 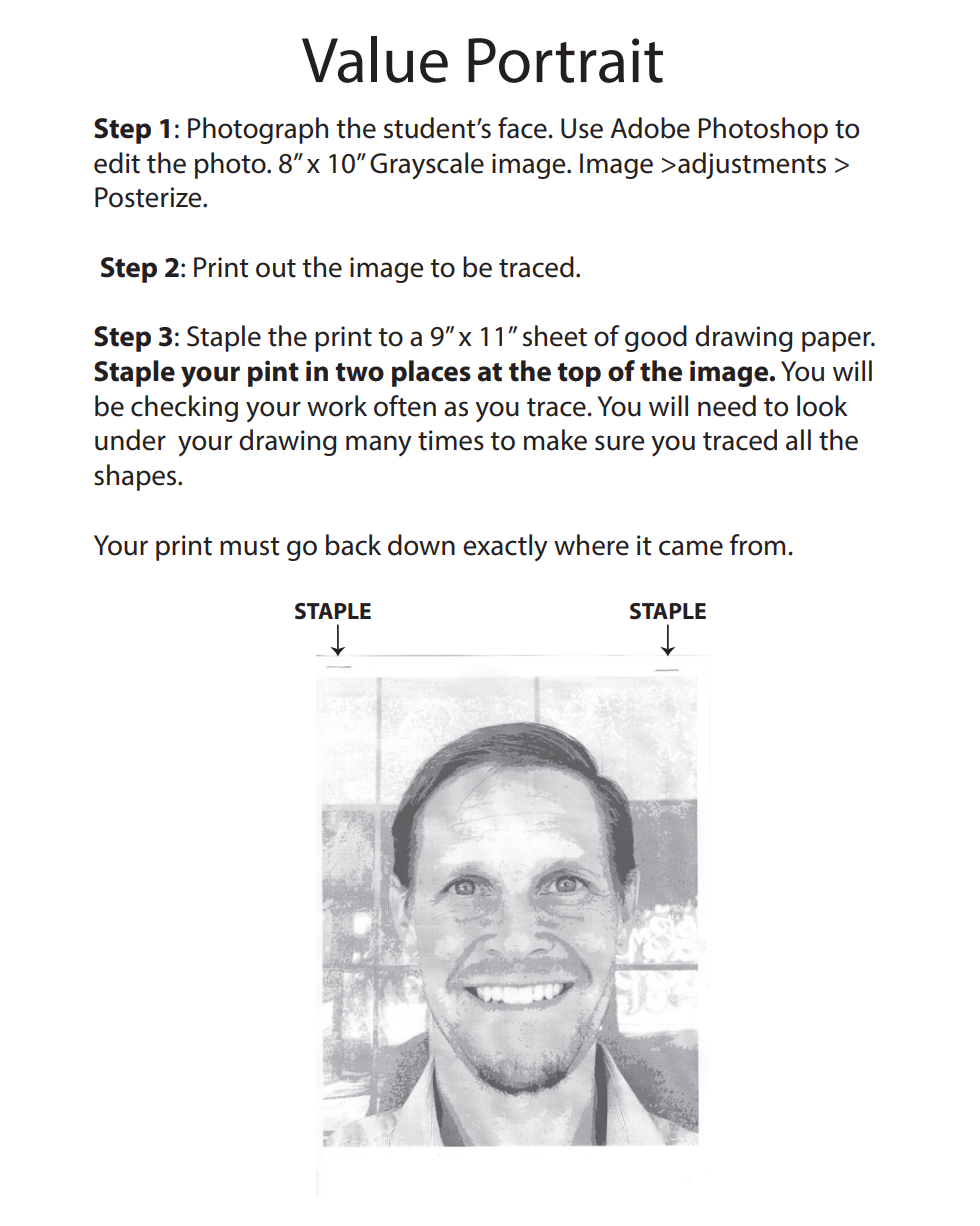 What do you see at coordinates (565, 60) in the screenshot?
I see `Portrait` at bounding box center [565, 60].
